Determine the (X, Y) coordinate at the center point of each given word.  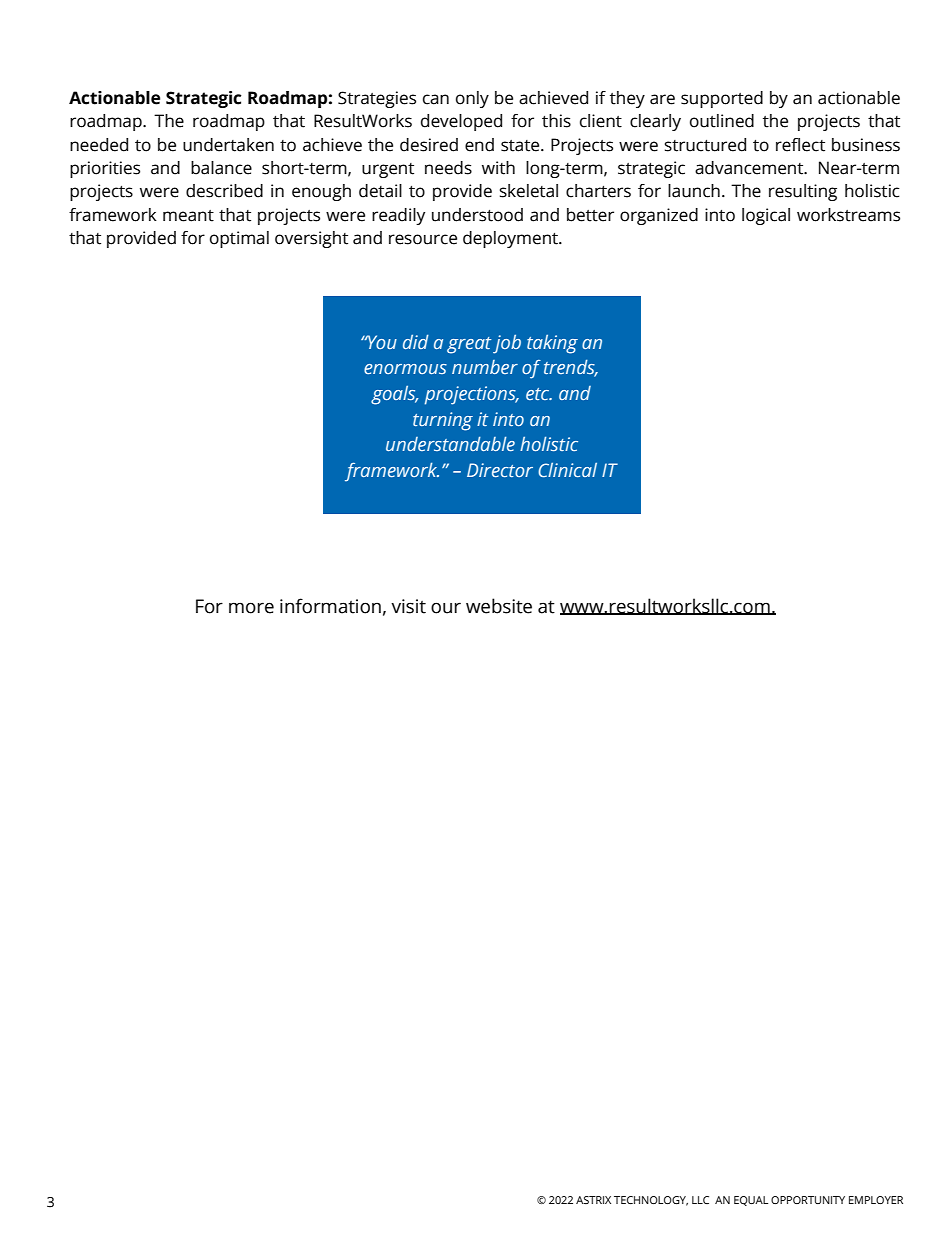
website (499, 606)
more (251, 608)
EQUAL (751, 1201)
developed (461, 122)
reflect (800, 145)
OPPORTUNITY (808, 1200)
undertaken (228, 145)
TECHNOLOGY (651, 1201)
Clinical (567, 470)
